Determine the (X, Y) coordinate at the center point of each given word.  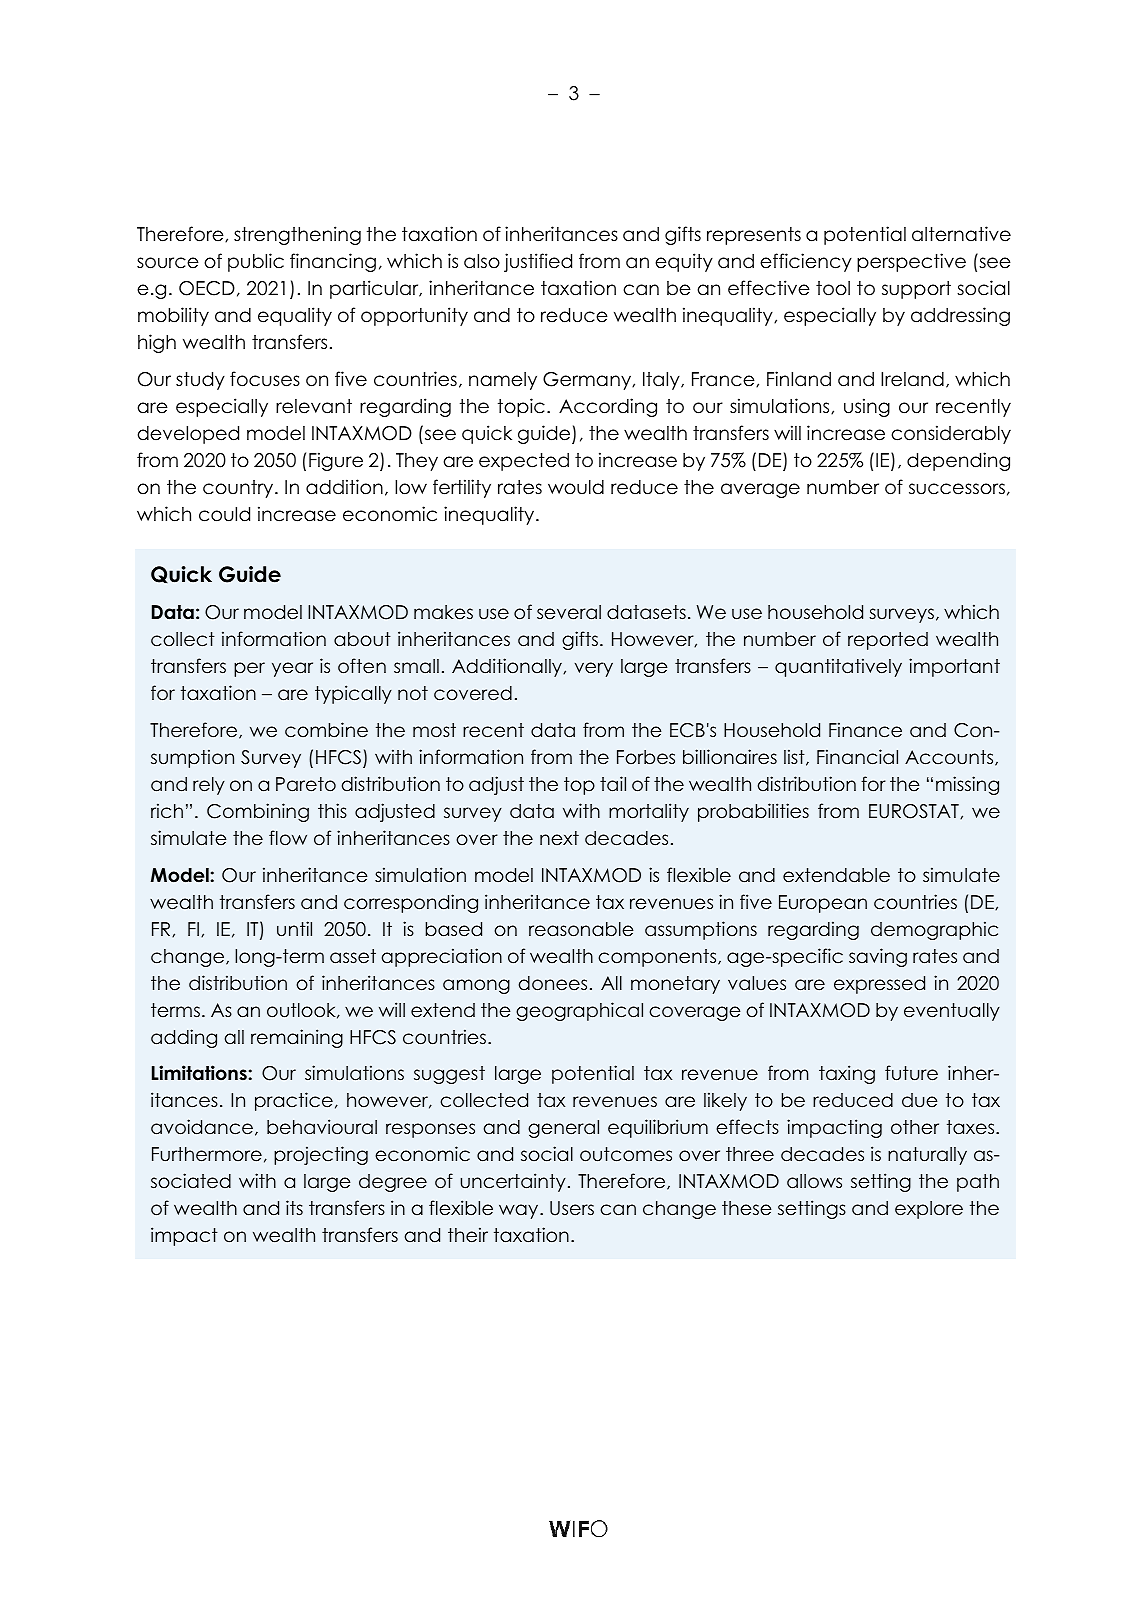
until (294, 929)
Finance (865, 730)
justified (538, 262)
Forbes (646, 757)
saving (878, 957)
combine (326, 730)
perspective (911, 262)
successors (957, 489)
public (256, 262)
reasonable (581, 929)
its (294, 1208)
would (576, 487)
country (239, 489)
